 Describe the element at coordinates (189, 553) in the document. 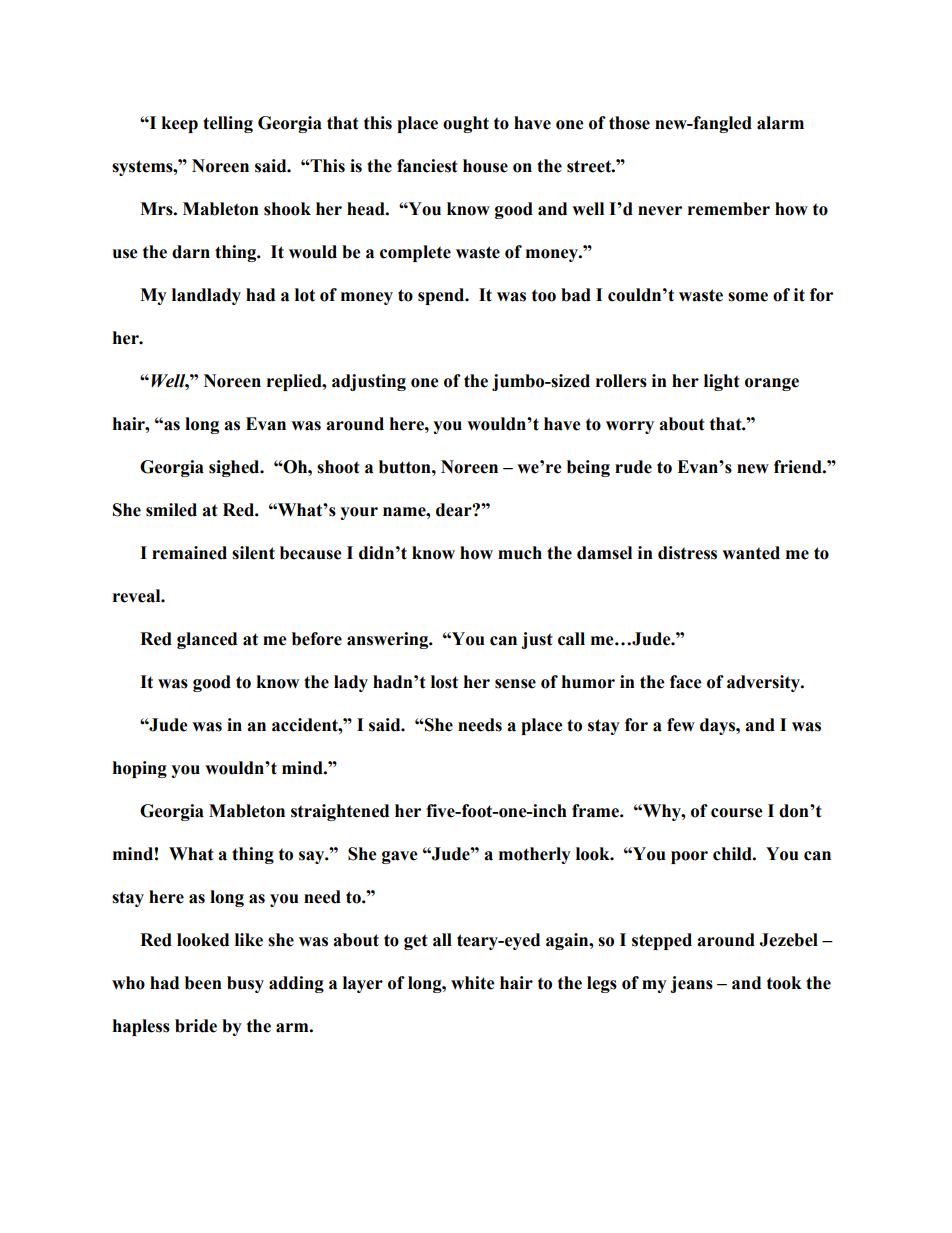

I see `remained` at that location.
